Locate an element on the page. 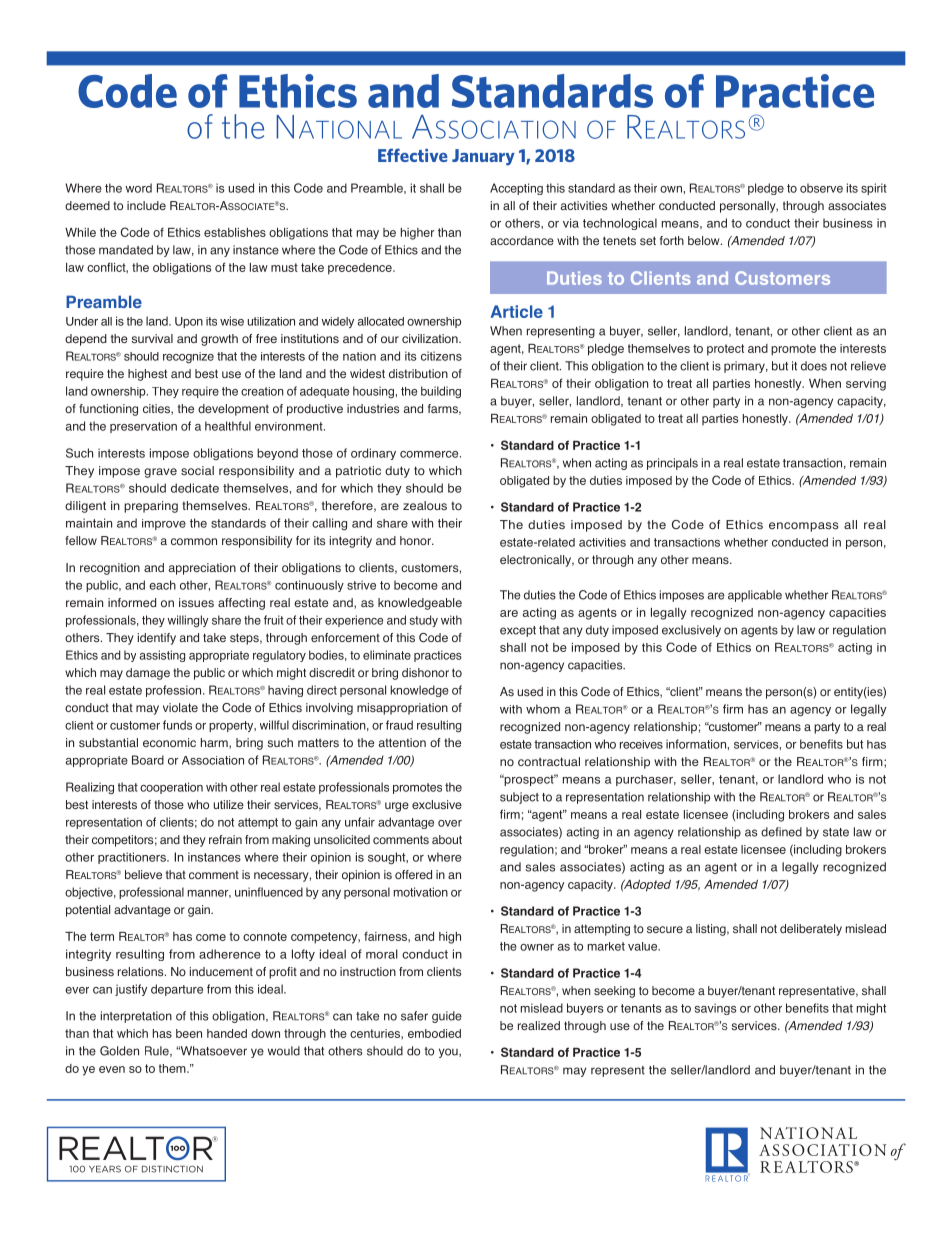  observe is located at coordinates (821, 188).
